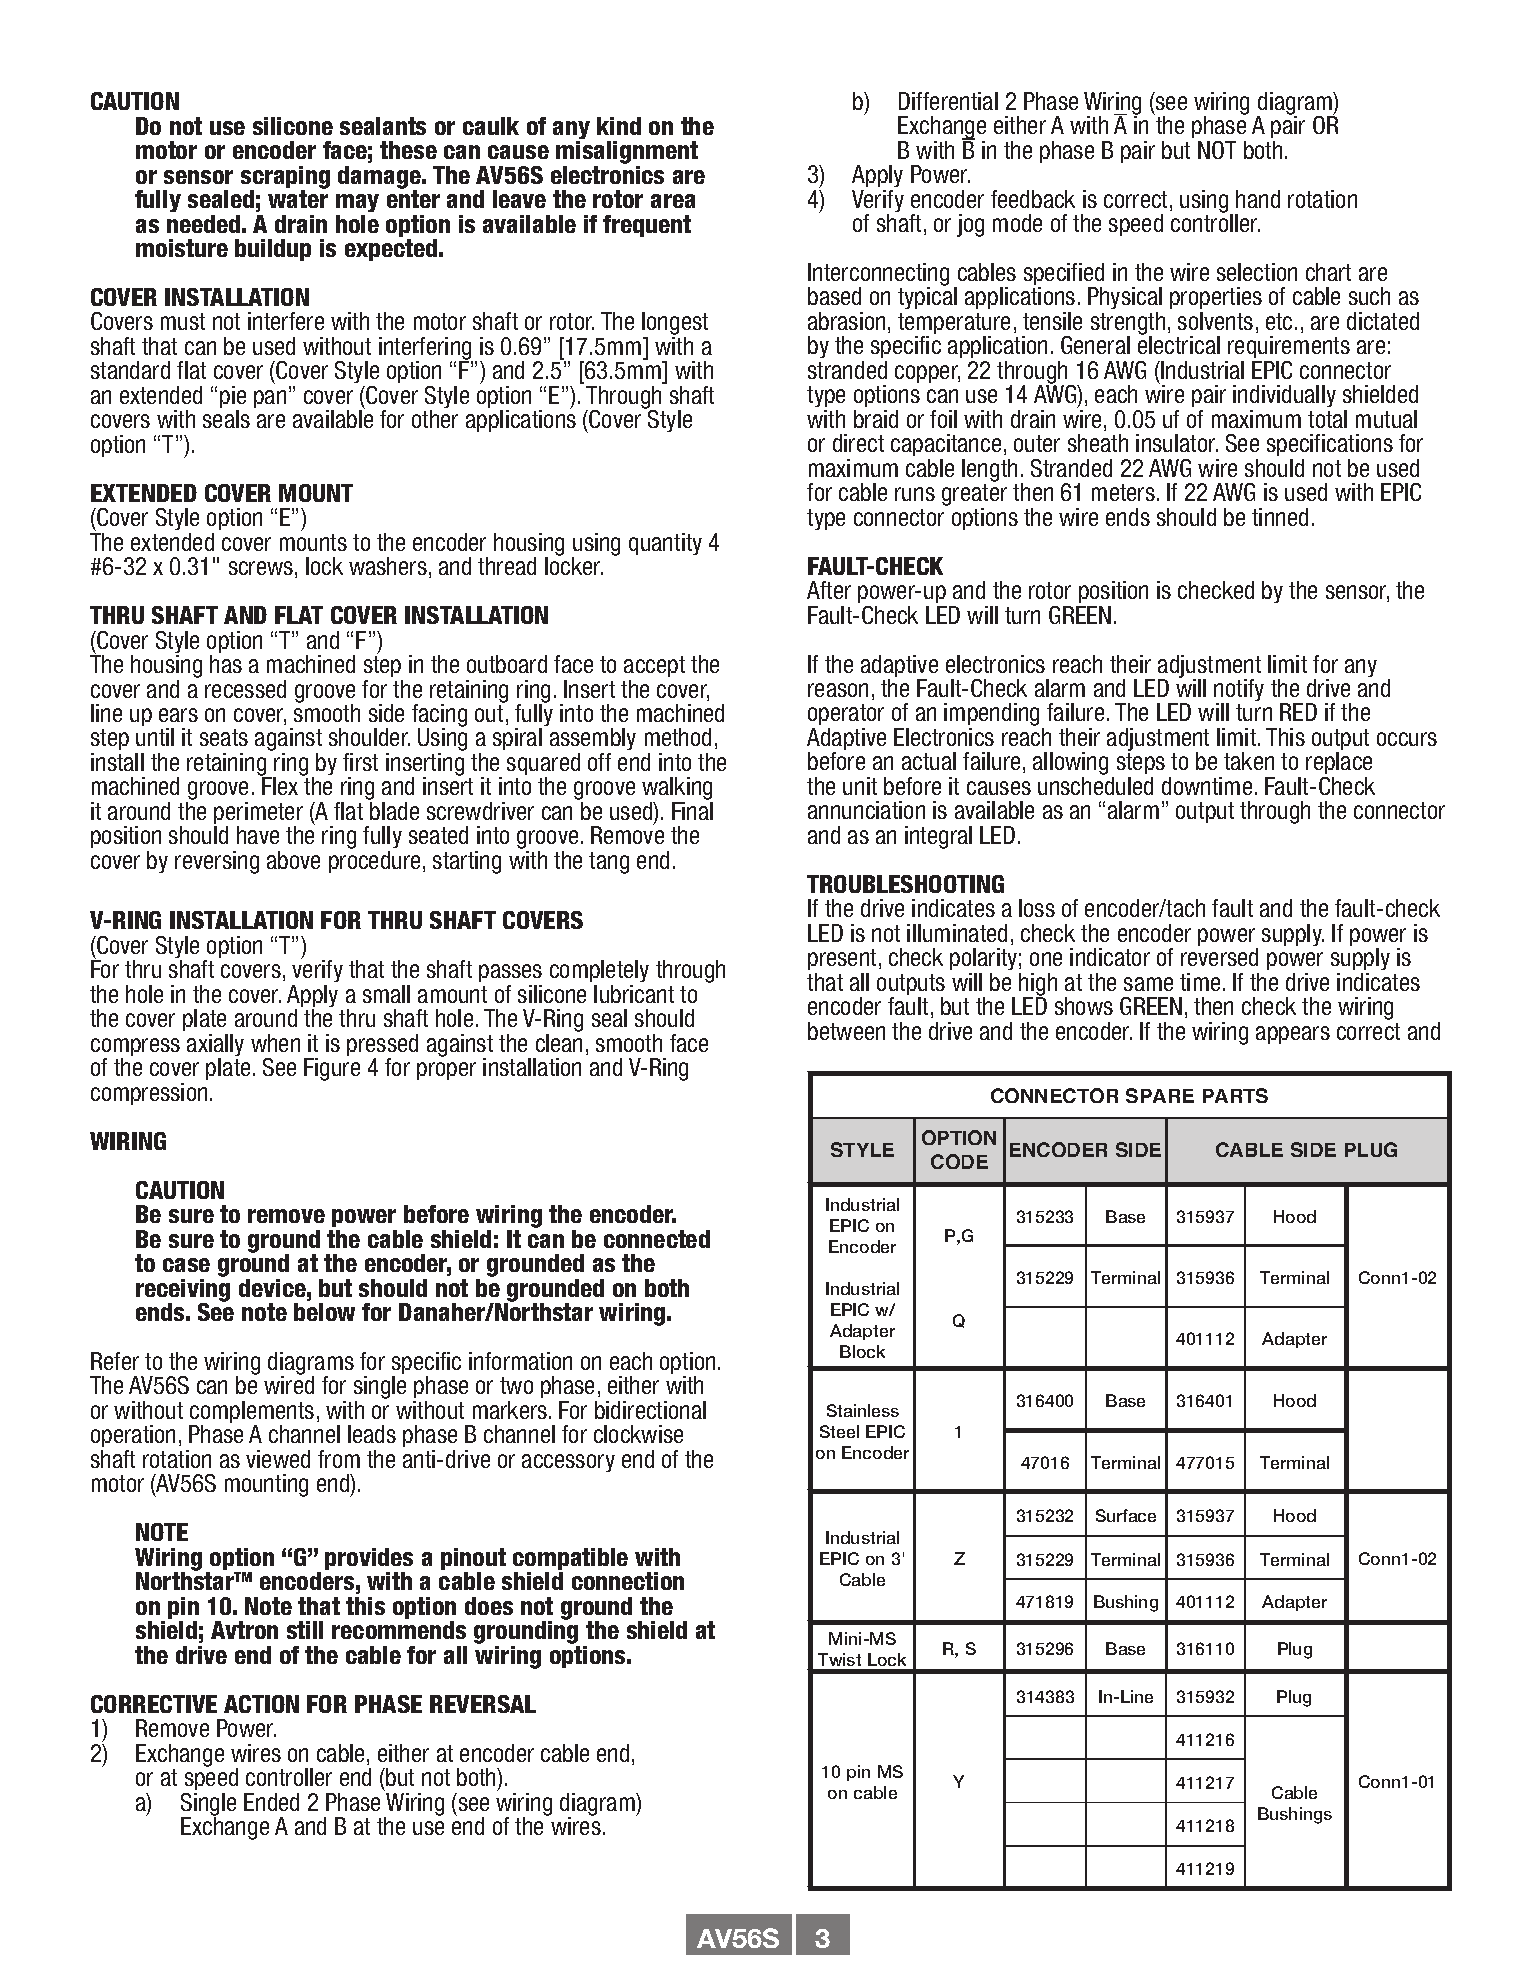  Describe the element at coordinates (1258, 199) in the screenshot. I see `hand` at that location.
